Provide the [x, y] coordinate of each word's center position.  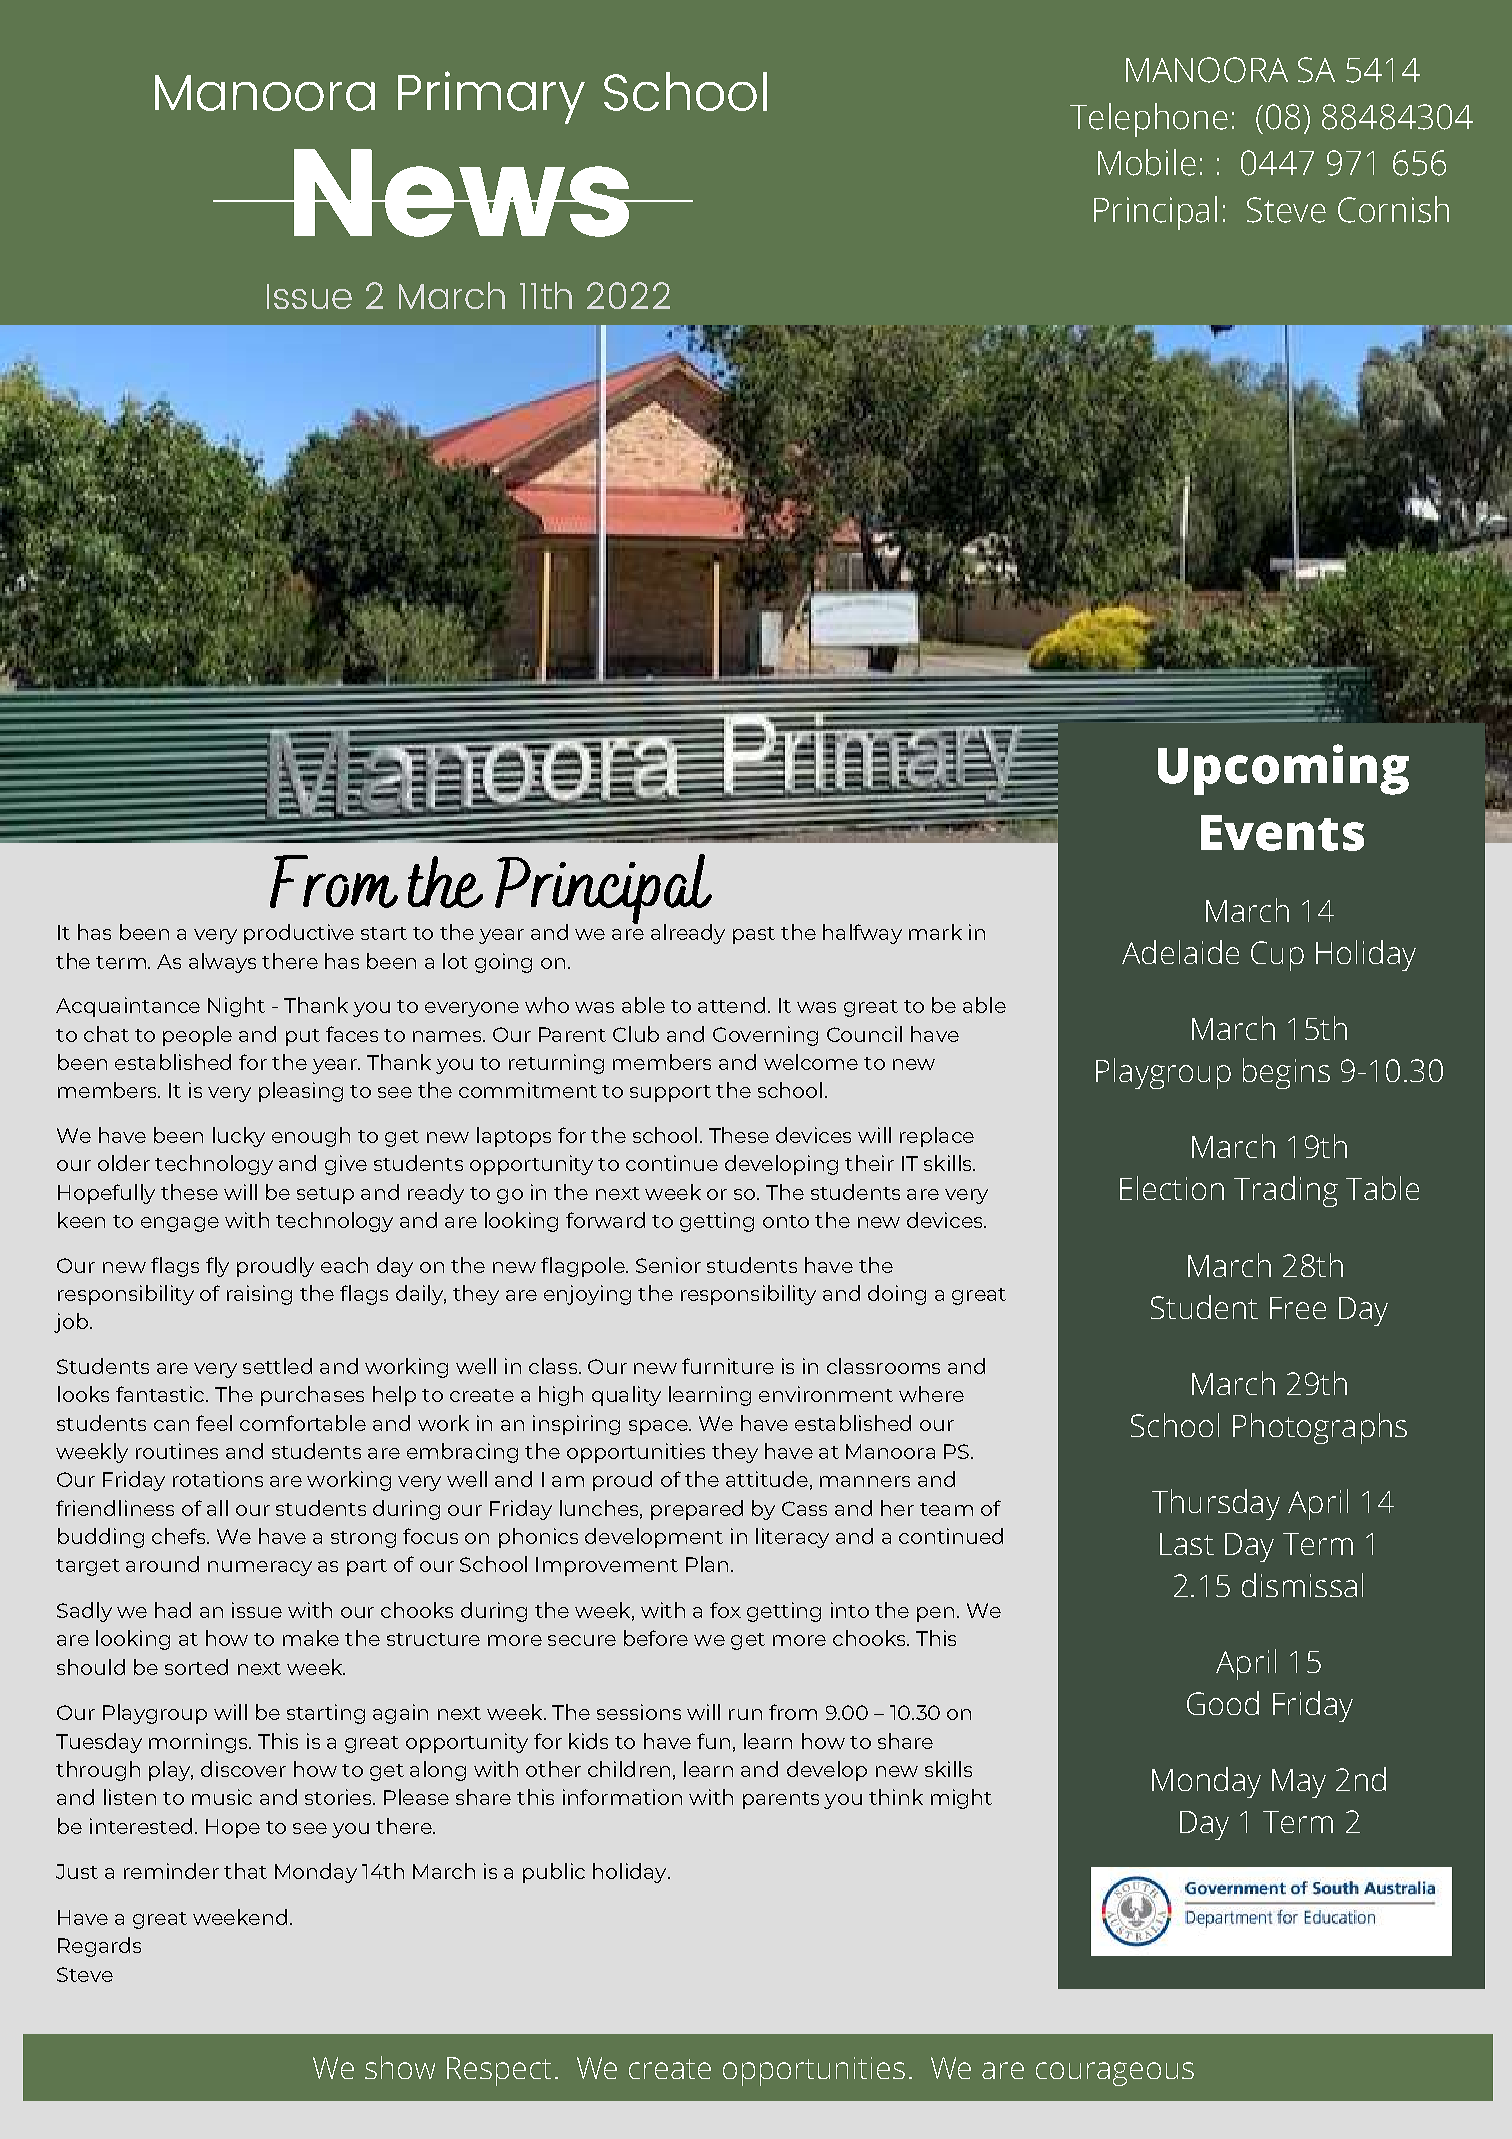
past [754, 935]
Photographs [1320, 1428]
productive [299, 934]
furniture [728, 1366]
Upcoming [1283, 769]
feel [214, 1423]
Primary [491, 97]
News [461, 193]
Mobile [1147, 162]
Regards [99, 1947]
